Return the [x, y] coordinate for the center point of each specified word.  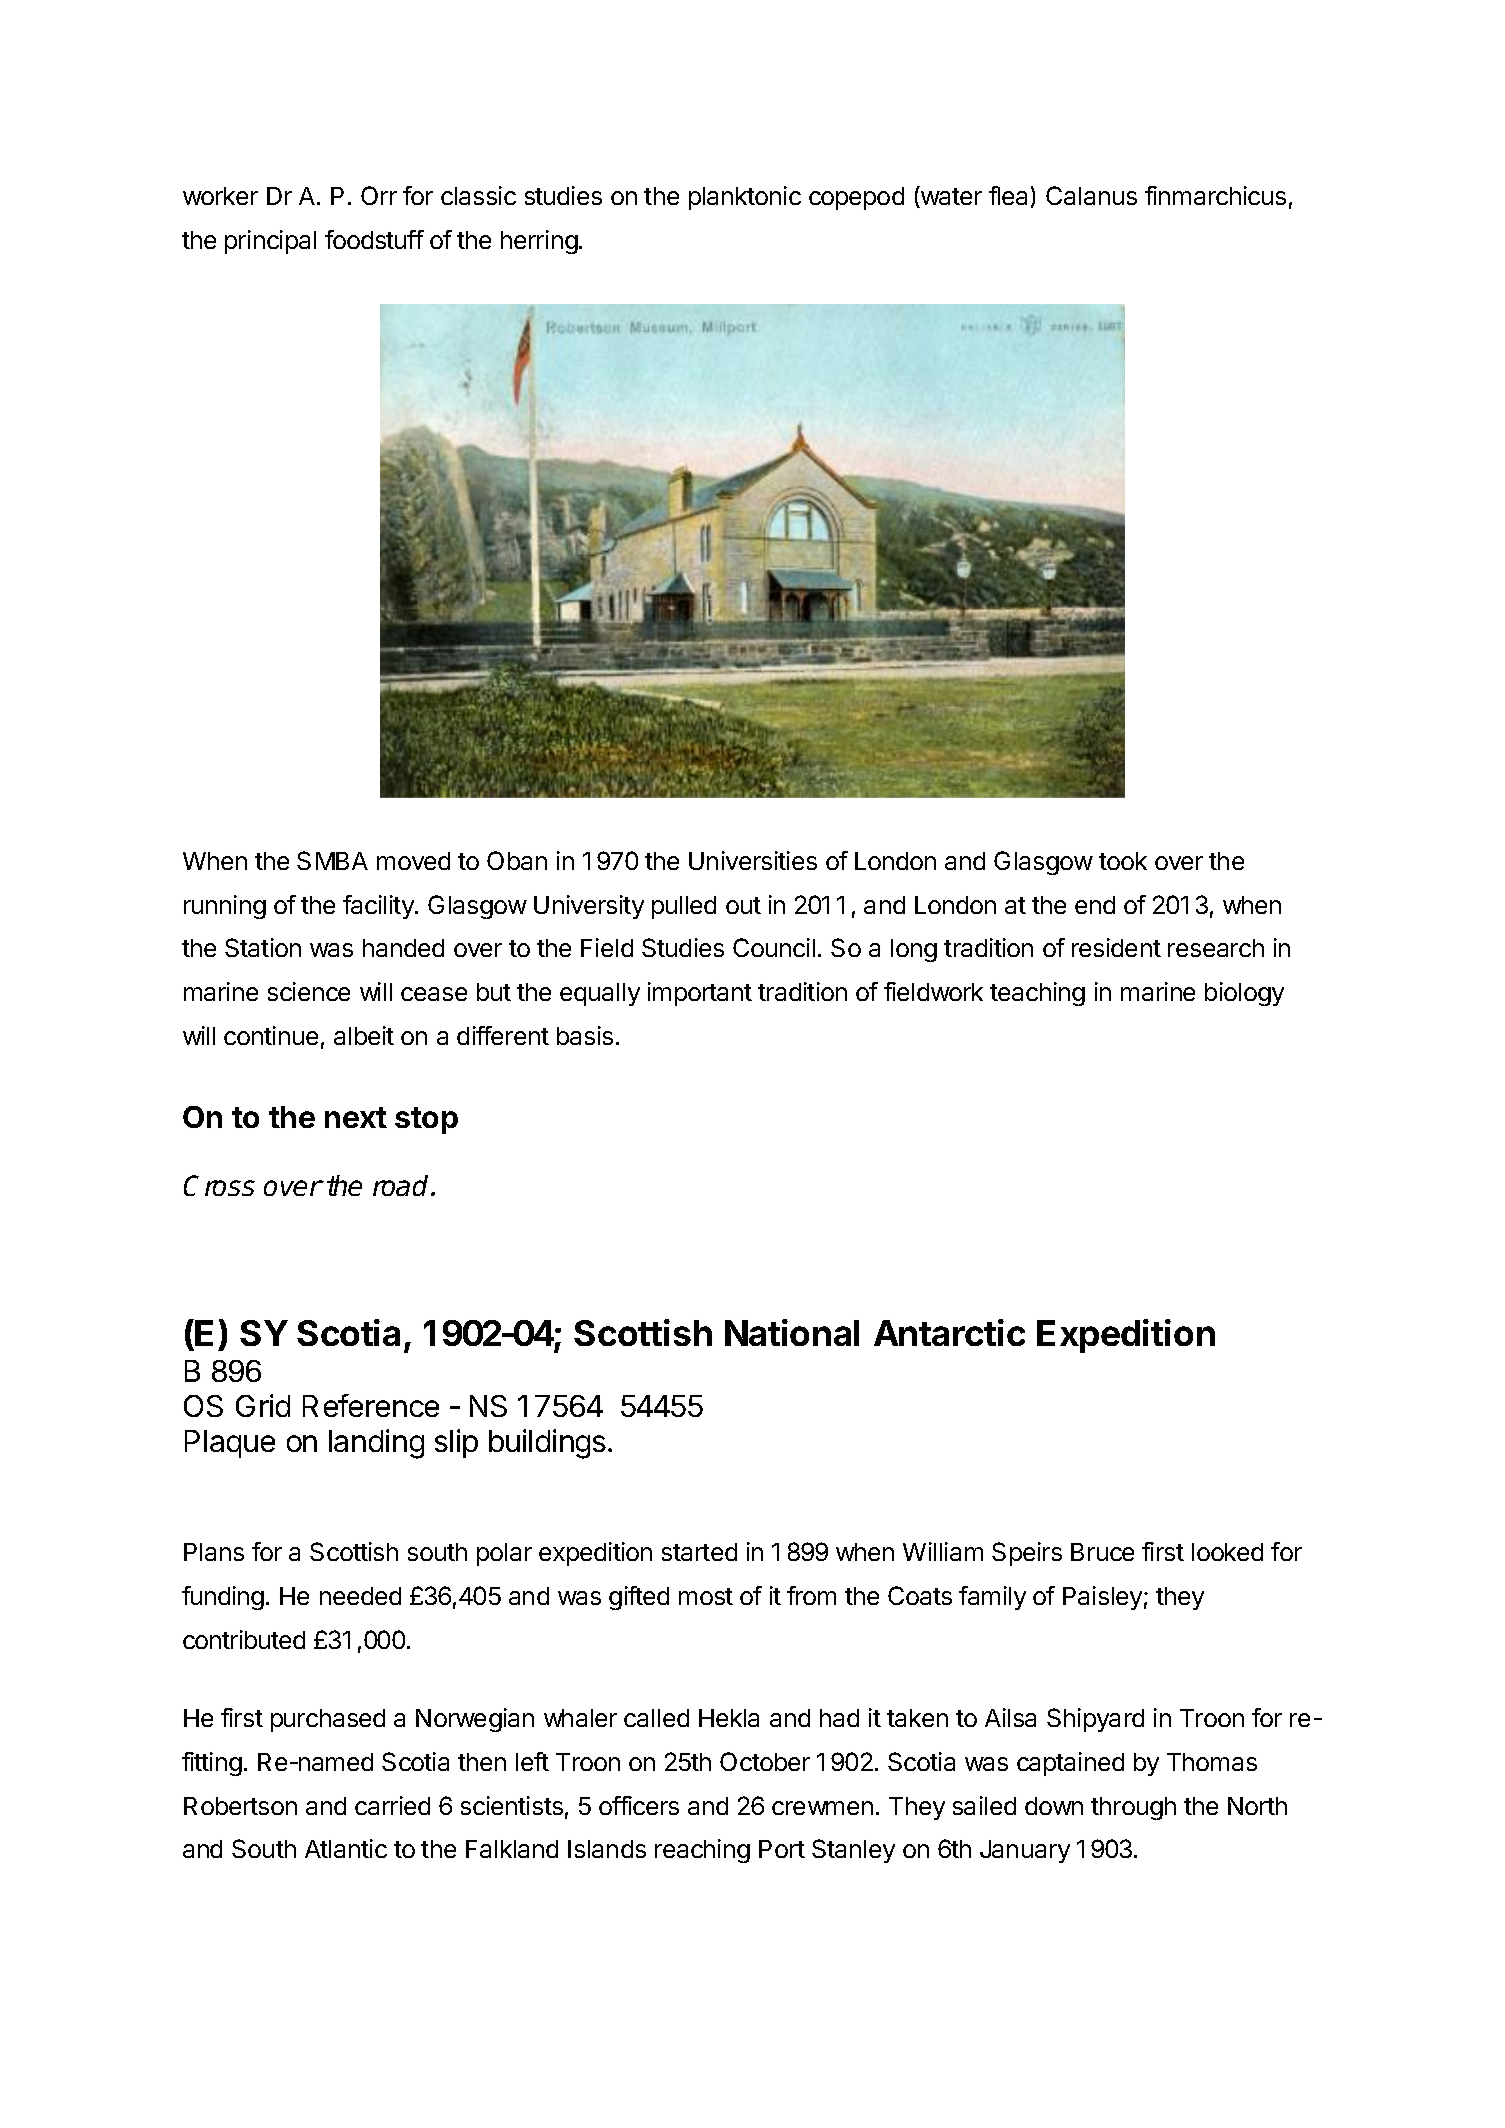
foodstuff [374, 239]
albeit [364, 1035]
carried [392, 1805]
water [950, 197]
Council [774, 947]
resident [1116, 947]
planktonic [745, 198]
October [765, 1761]
